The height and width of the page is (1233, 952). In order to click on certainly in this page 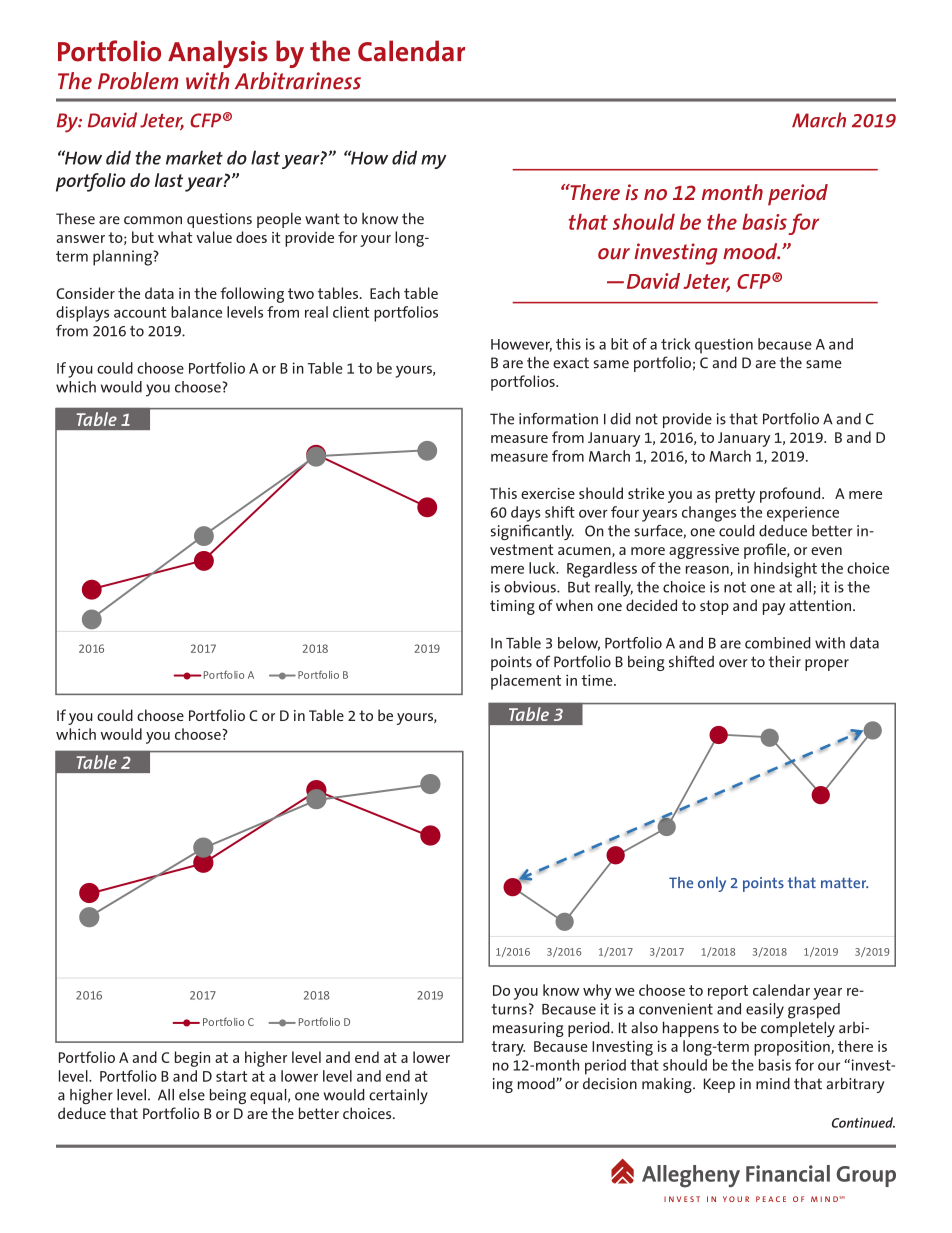, I will do `click(398, 1096)`.
